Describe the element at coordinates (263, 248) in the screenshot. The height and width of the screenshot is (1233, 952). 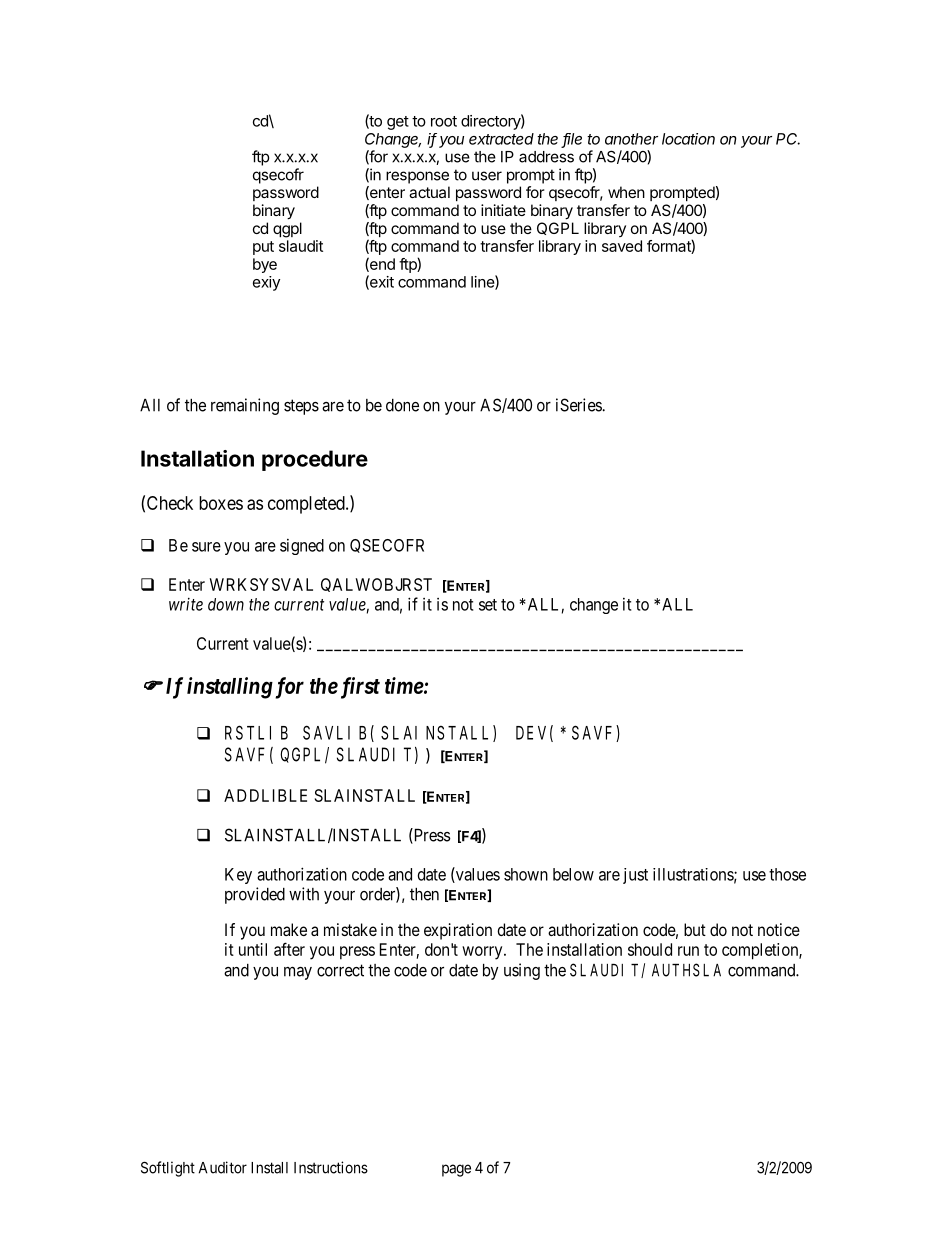
I see `put` at that location.
